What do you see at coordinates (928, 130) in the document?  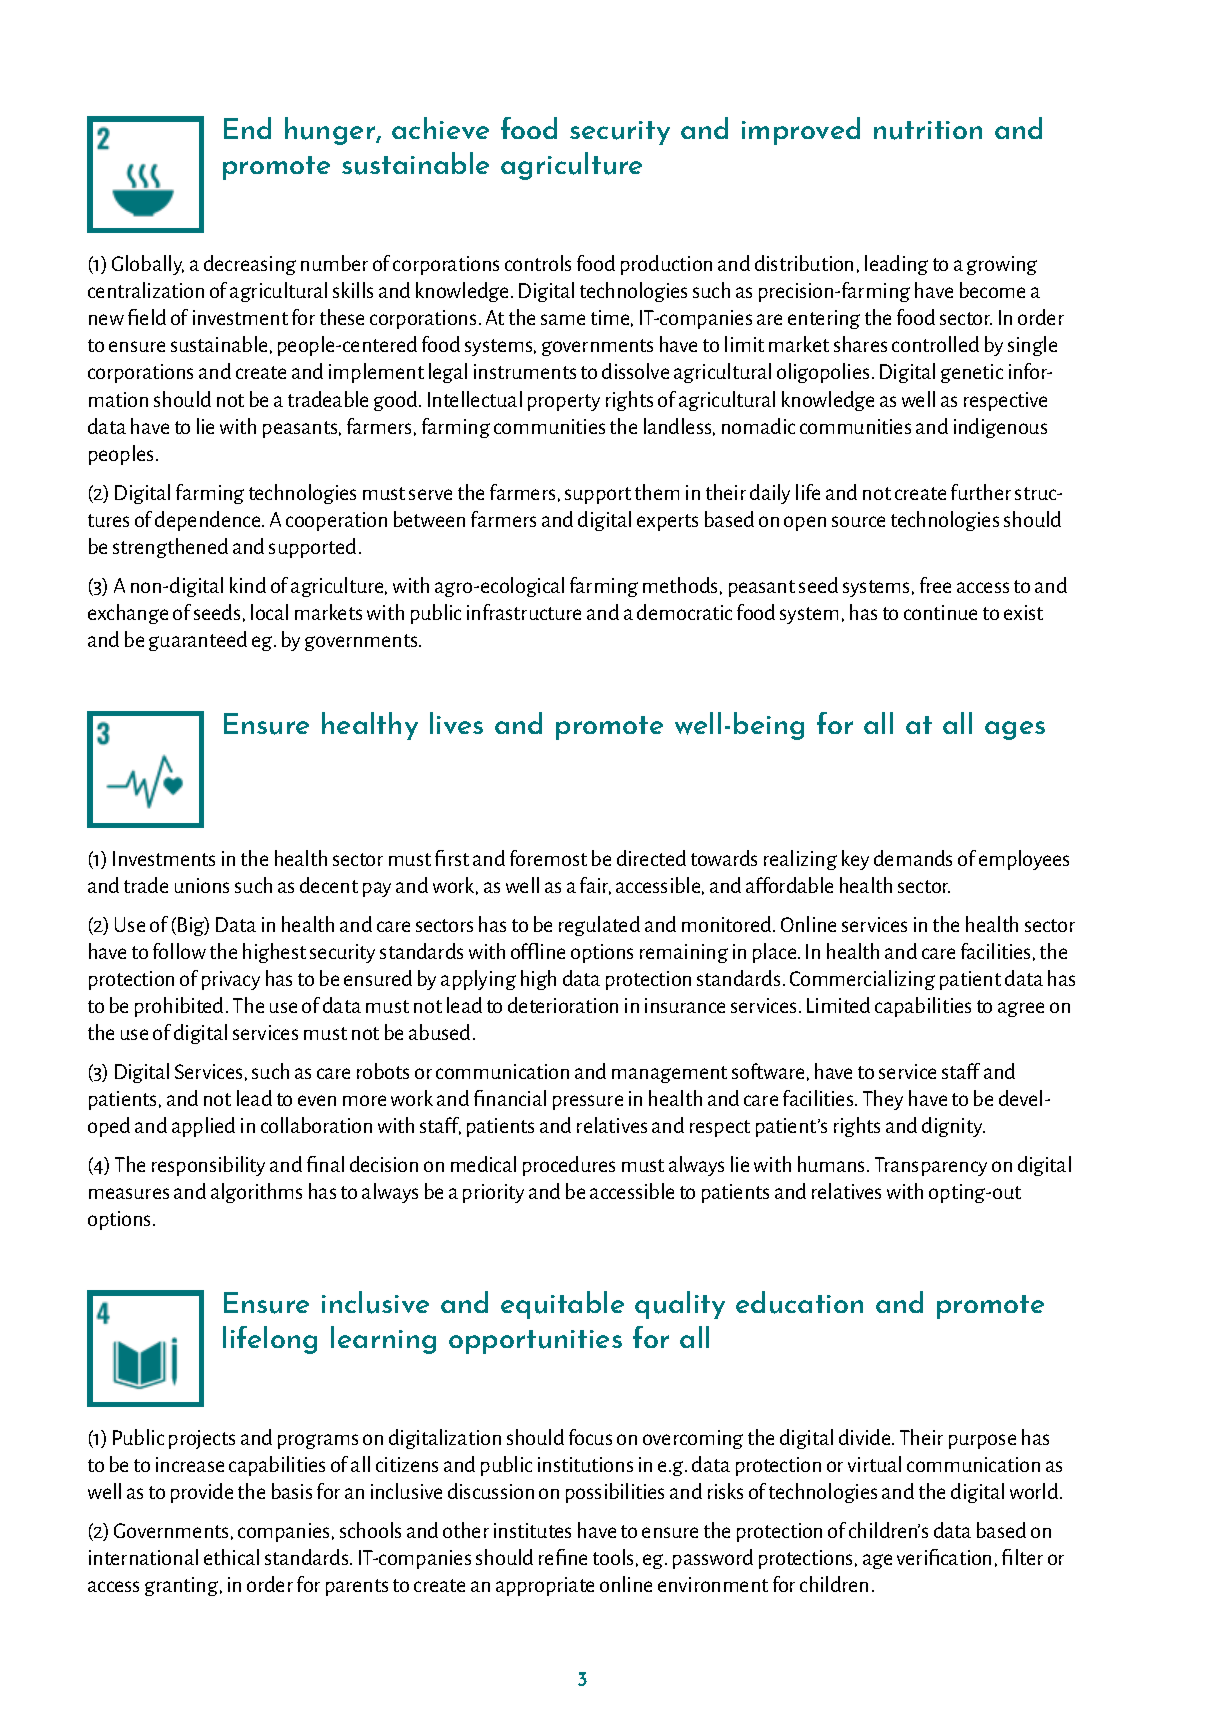 I see `nutrition` at bounding box center [928, 130].
